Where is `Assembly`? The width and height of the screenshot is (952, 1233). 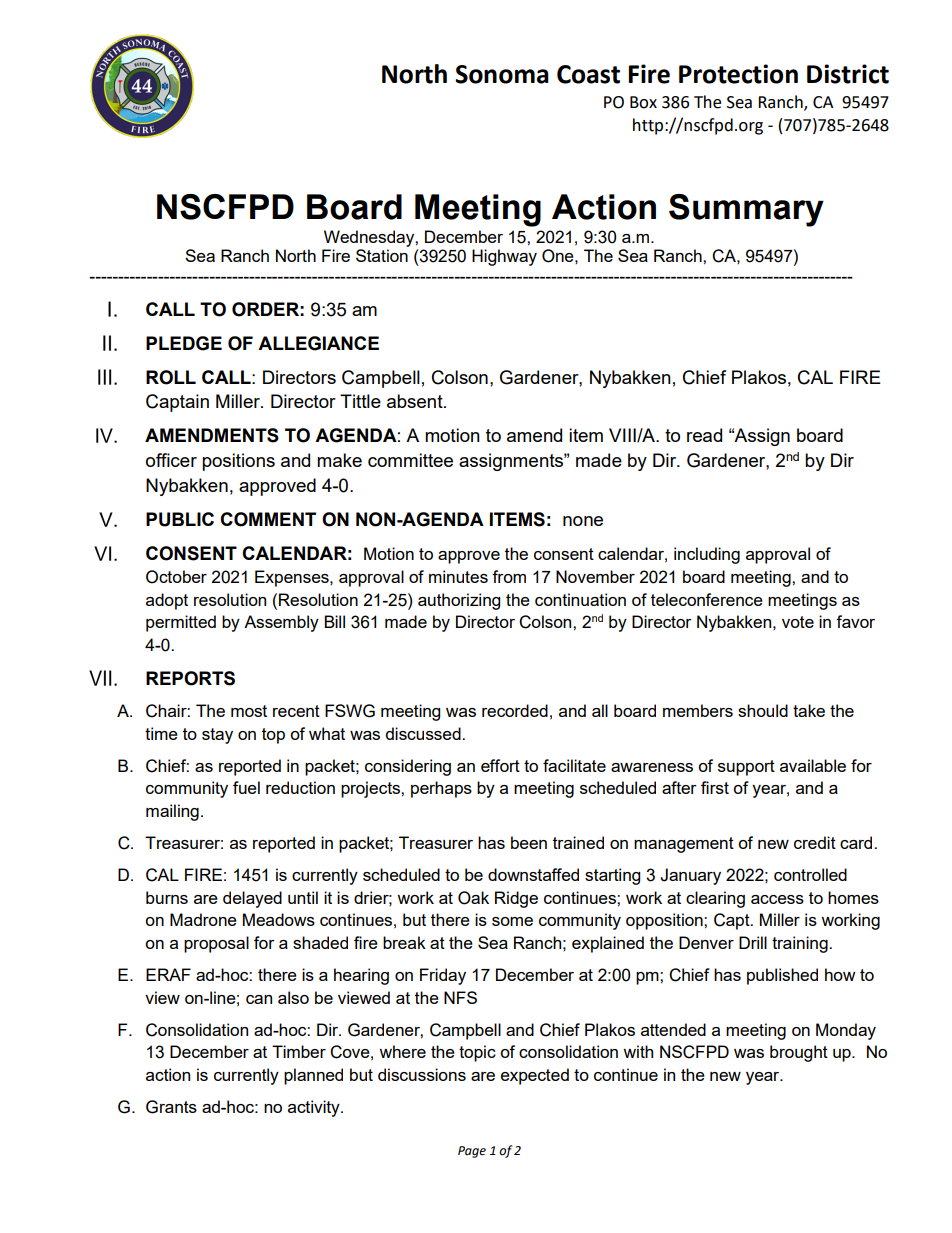 Assembly is located at coordinates (281, 623).
